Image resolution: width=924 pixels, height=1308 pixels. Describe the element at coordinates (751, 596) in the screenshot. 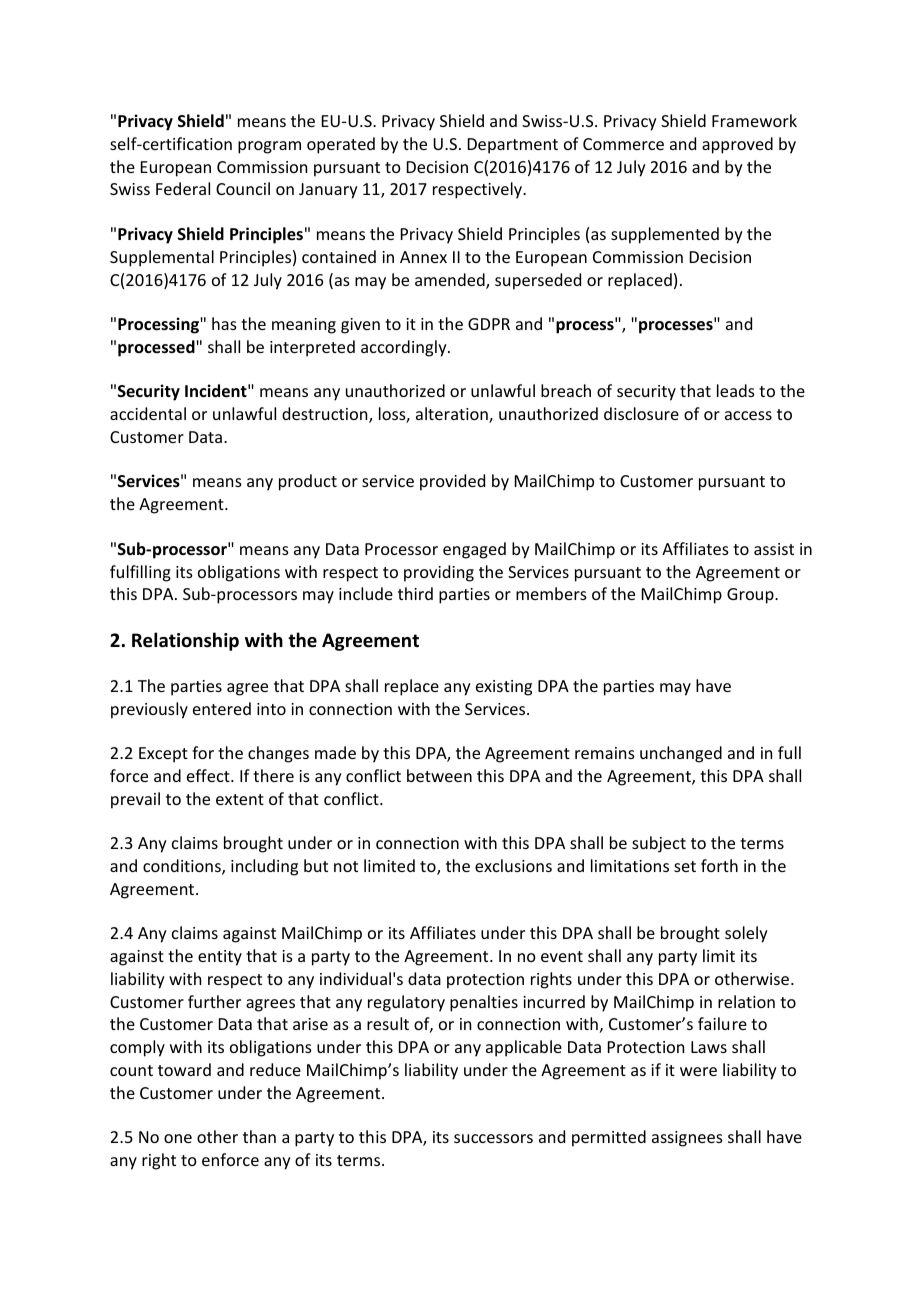

I see `Group` at that location.
